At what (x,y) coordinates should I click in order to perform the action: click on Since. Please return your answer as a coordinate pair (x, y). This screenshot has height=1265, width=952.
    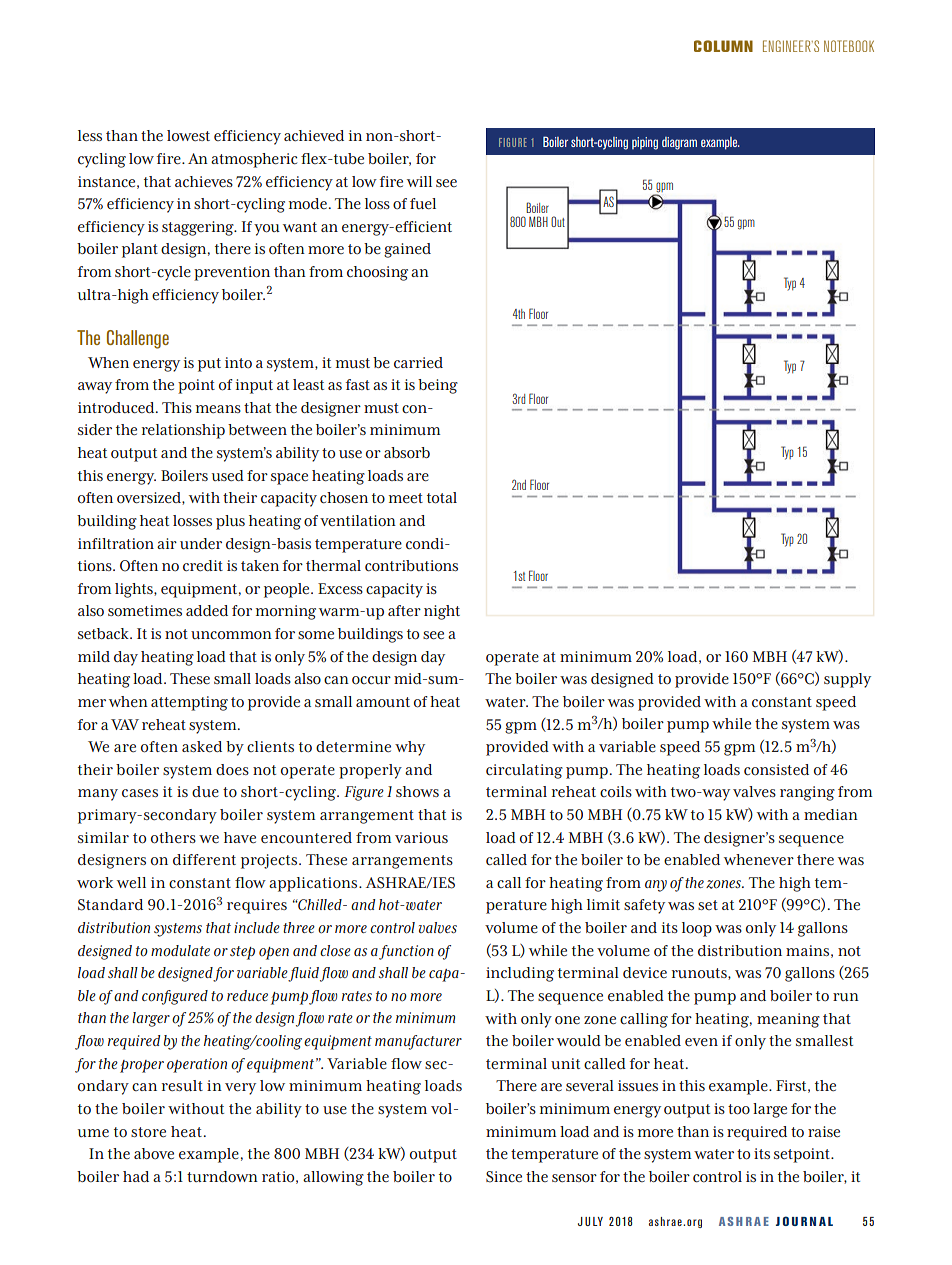
    Looking at the image, I should click on (504, 1177).
